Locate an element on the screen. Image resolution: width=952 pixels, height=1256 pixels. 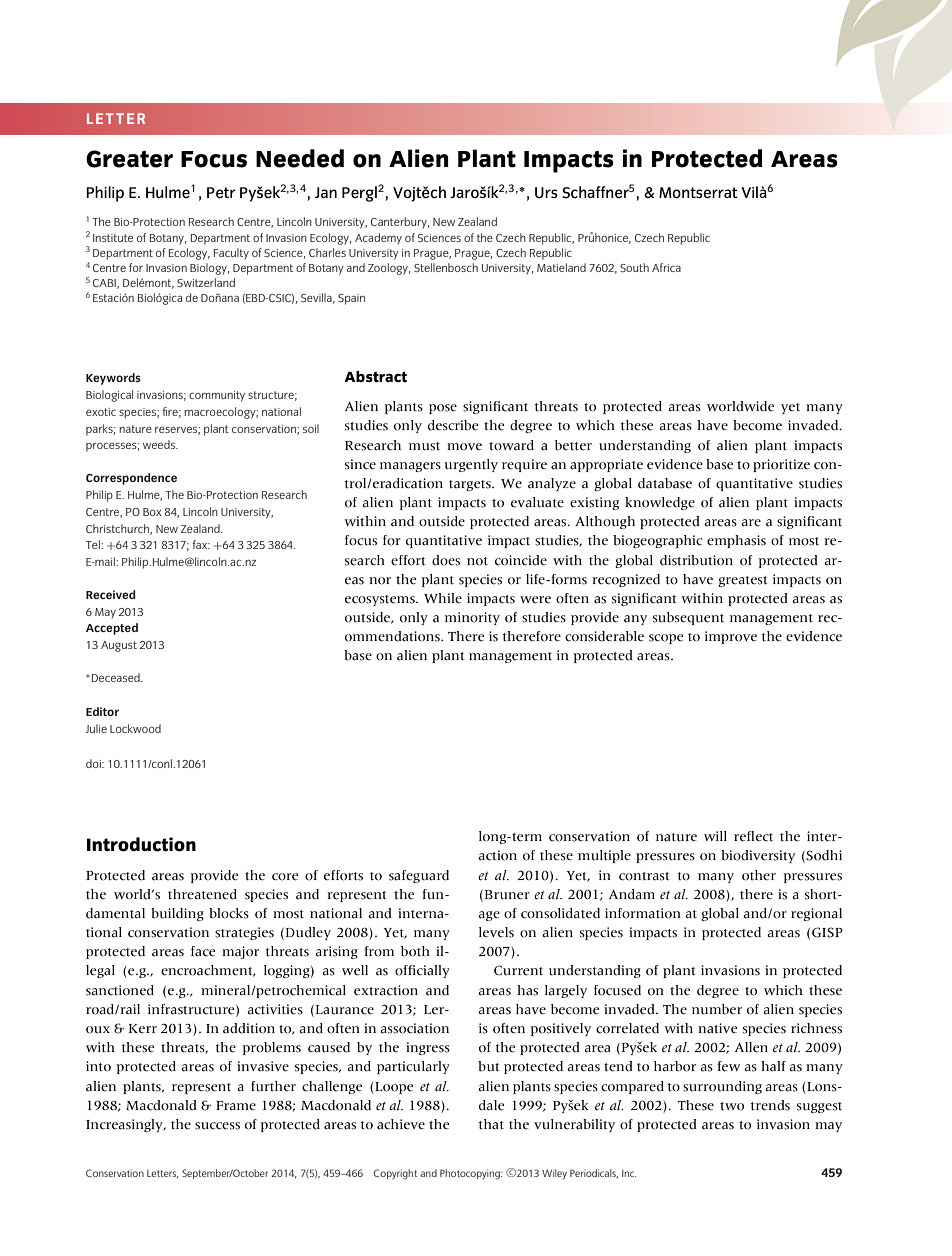
both is located at coordinates (415, 951).
